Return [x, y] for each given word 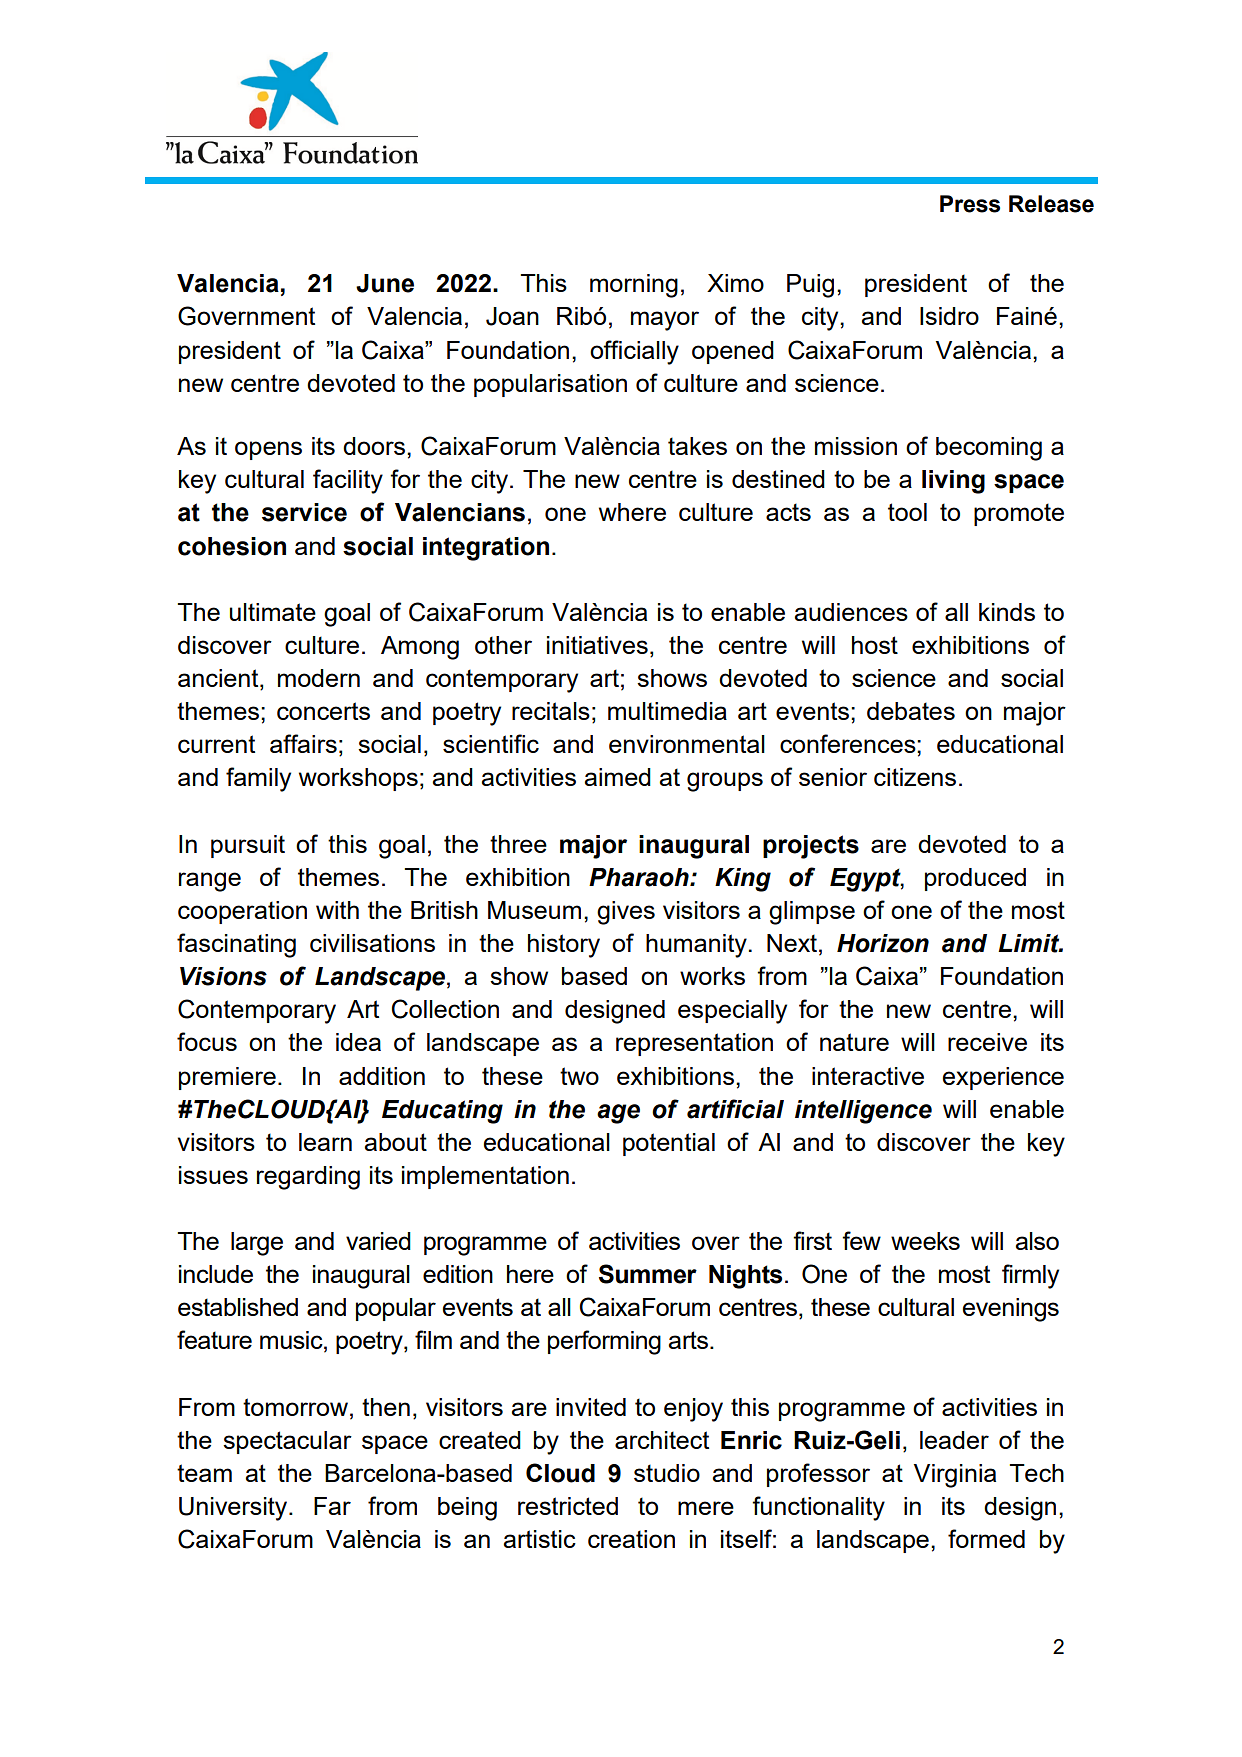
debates [911, 711]
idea [358, 1042]
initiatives [597, 645]
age [618, 1114]
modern [319, 678]
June [385, 283]
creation [631, 1539]
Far [332, 1506]
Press [970, 204]
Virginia [955, 1476]
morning [634, 286]
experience [1003, 1078]
